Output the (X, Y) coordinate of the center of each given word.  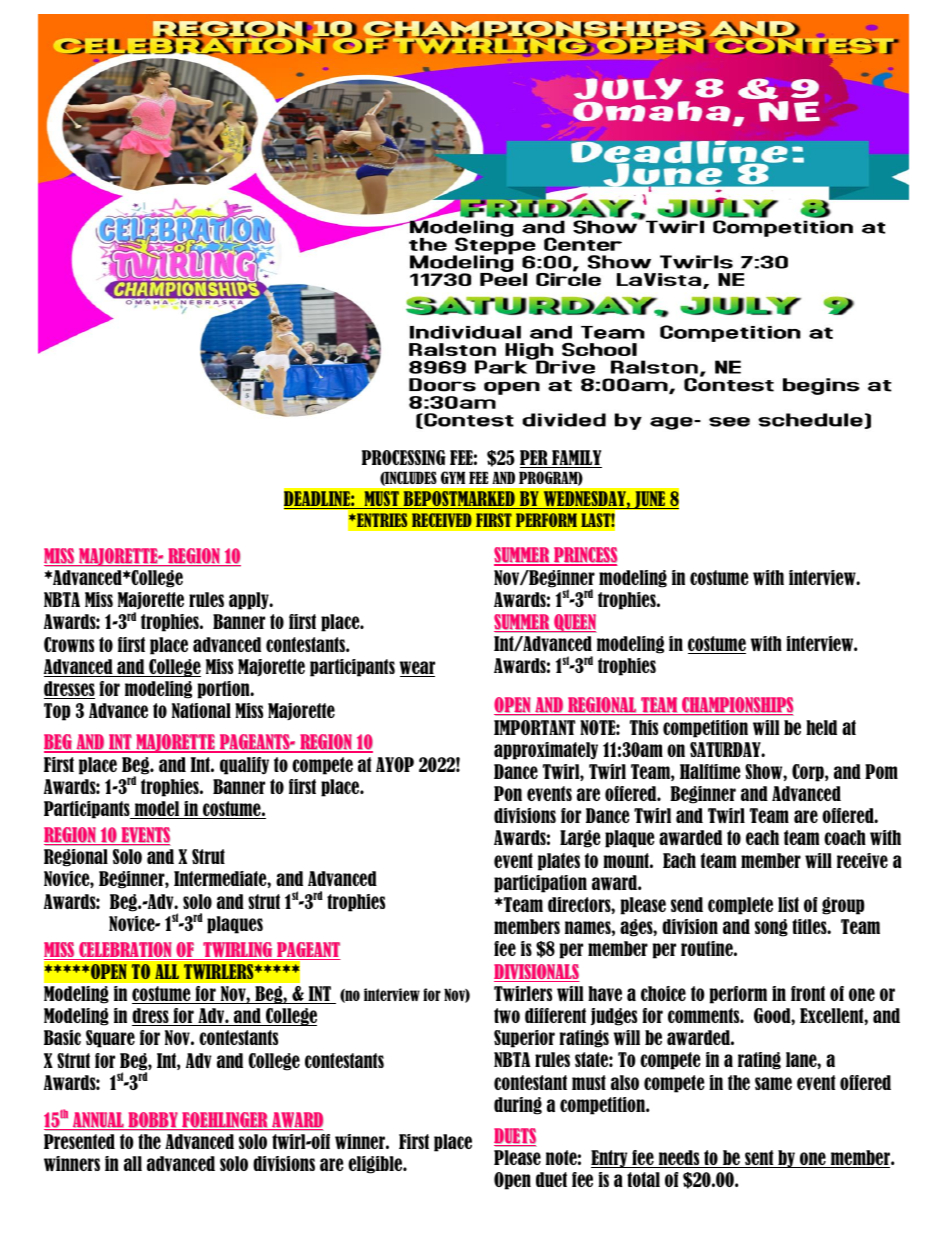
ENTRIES (381, 520)
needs (679, 1159)
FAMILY (576, 459)
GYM (453, 477)
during (518, 1106)
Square (110, 1039)
